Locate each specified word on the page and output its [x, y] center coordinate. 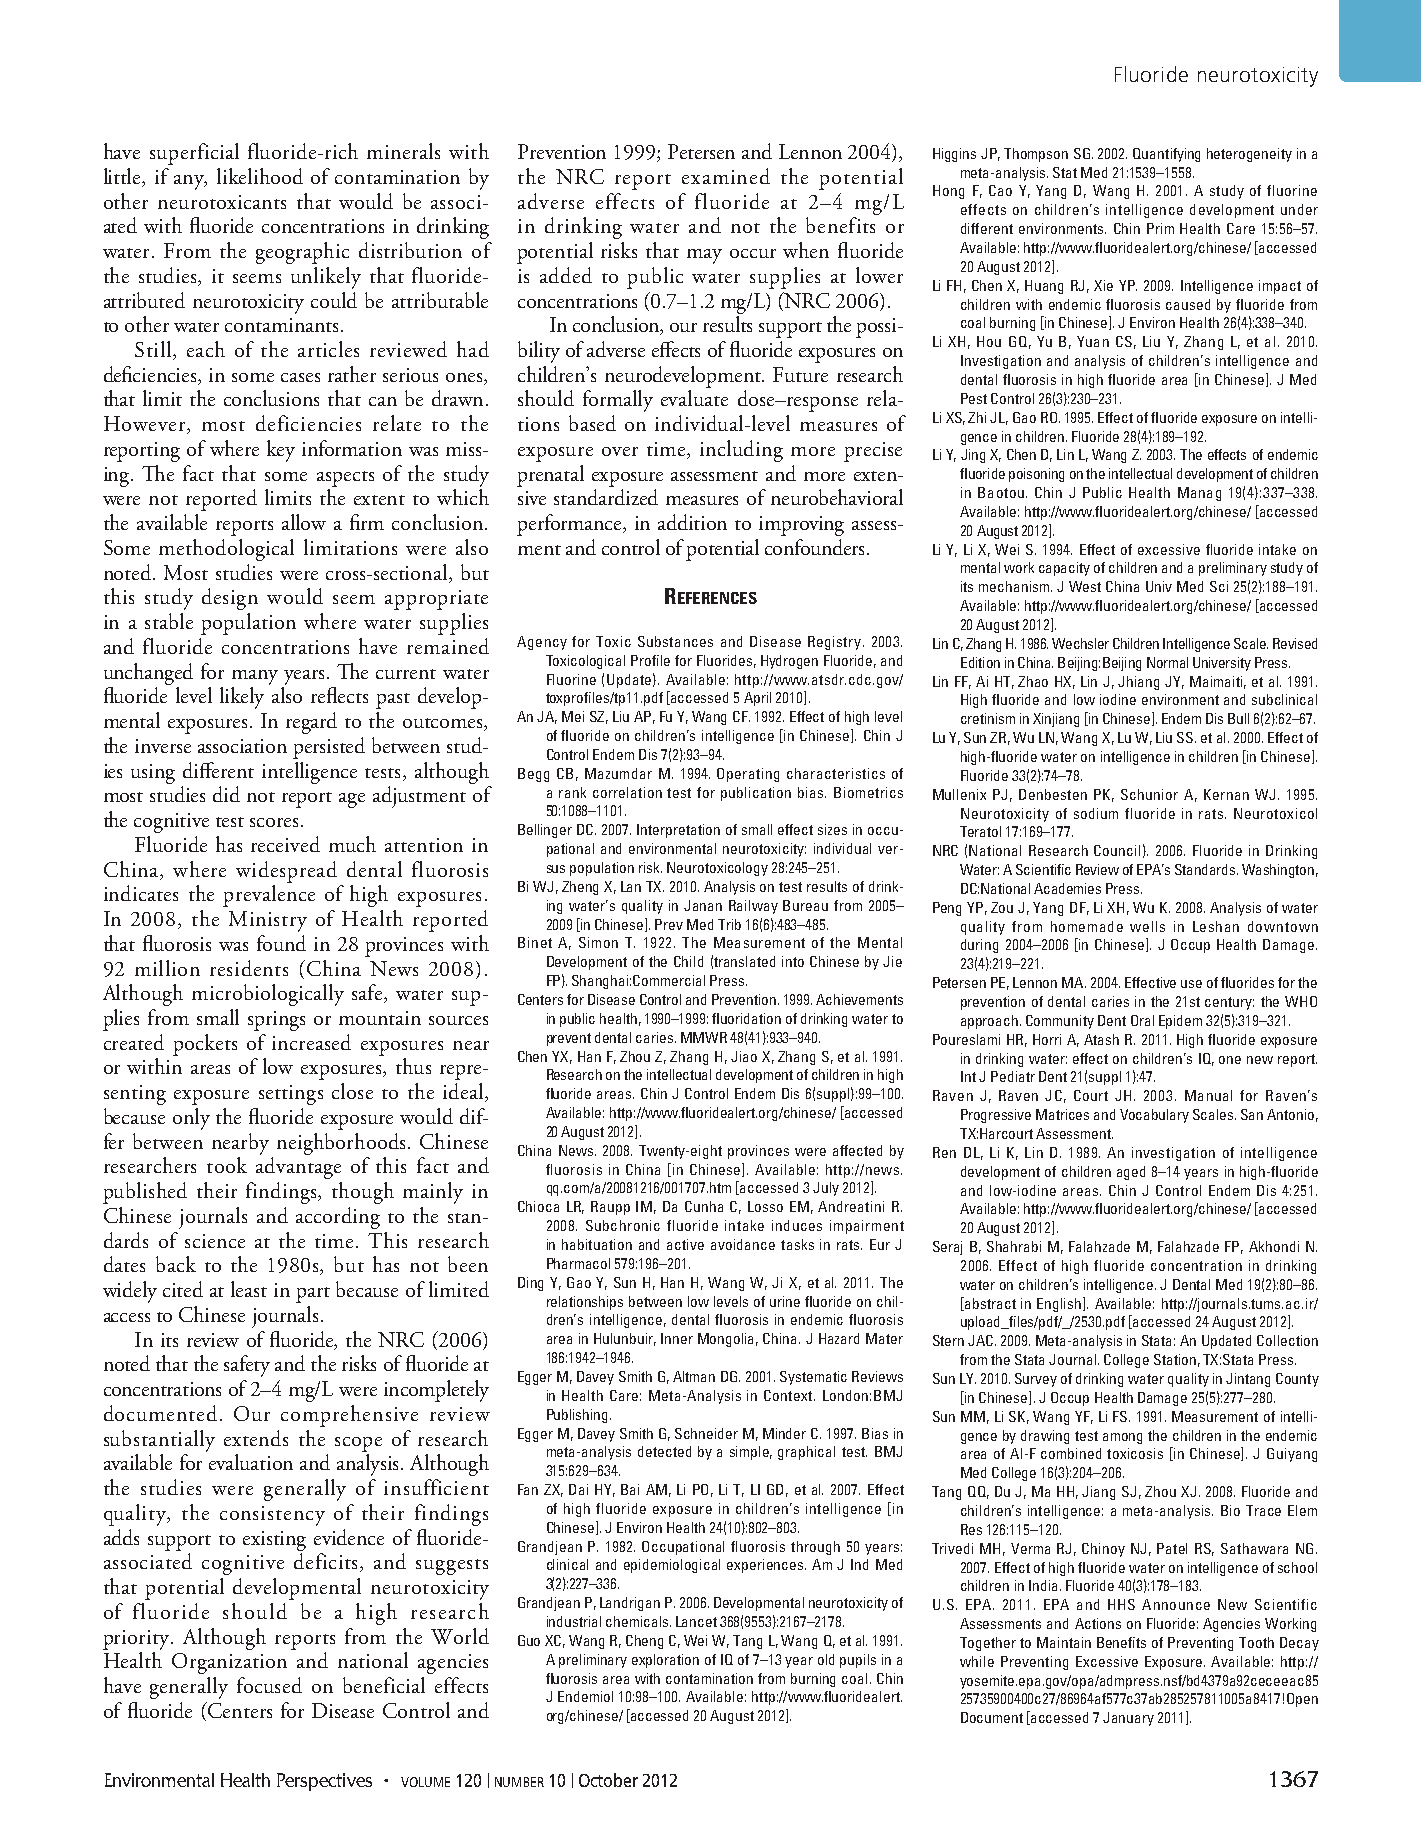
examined [726, 176]
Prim [1160, 228]
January [1128, 1719]
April [757, 699]
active [685, 1244]
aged [1131, 1173]
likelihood [260, 176]
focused [269, 1685]
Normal [1167, 662]
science [215, 1241]
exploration [665, 1661]
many [255, 677]
